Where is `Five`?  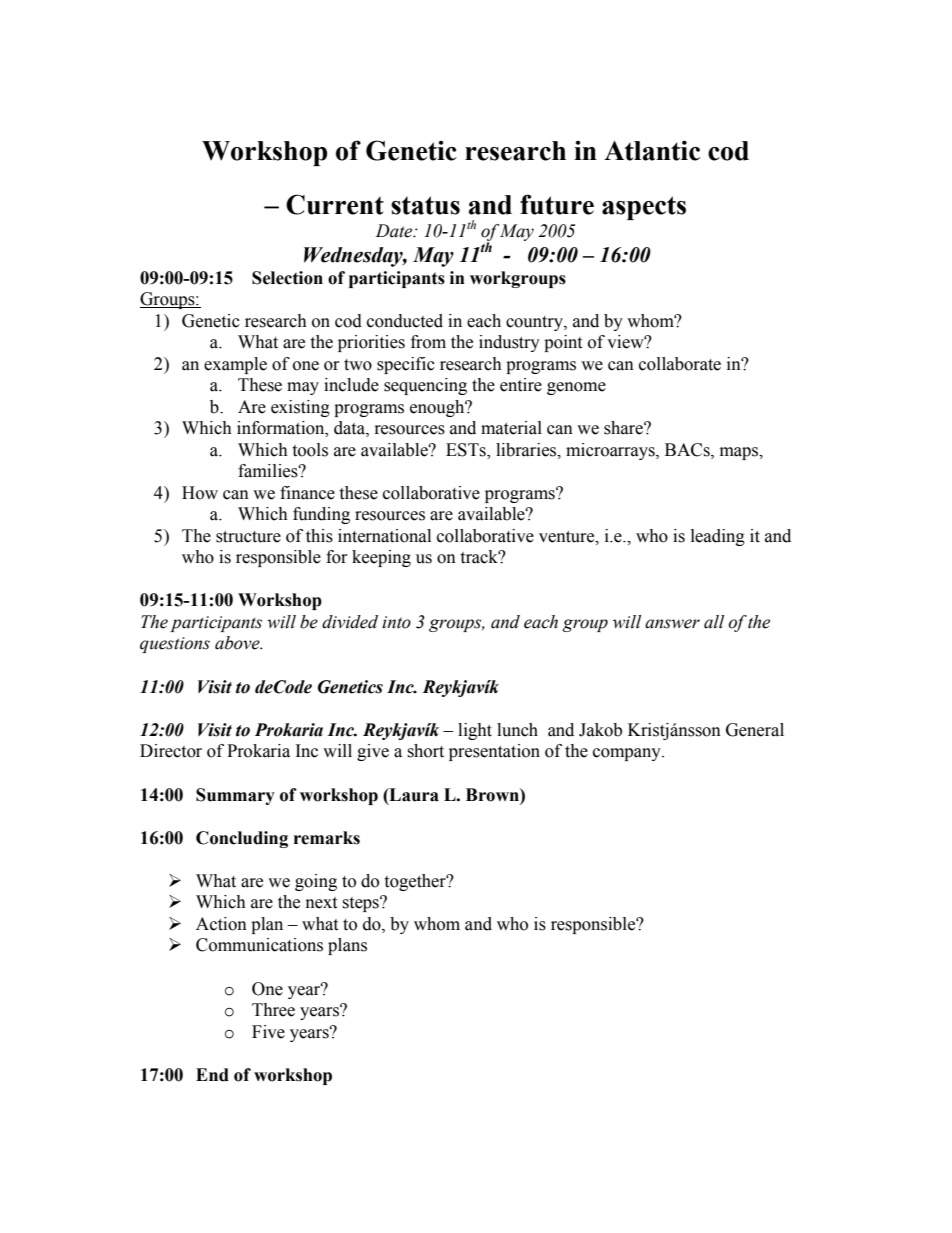
Five is located at coordinates (268, 1032).
